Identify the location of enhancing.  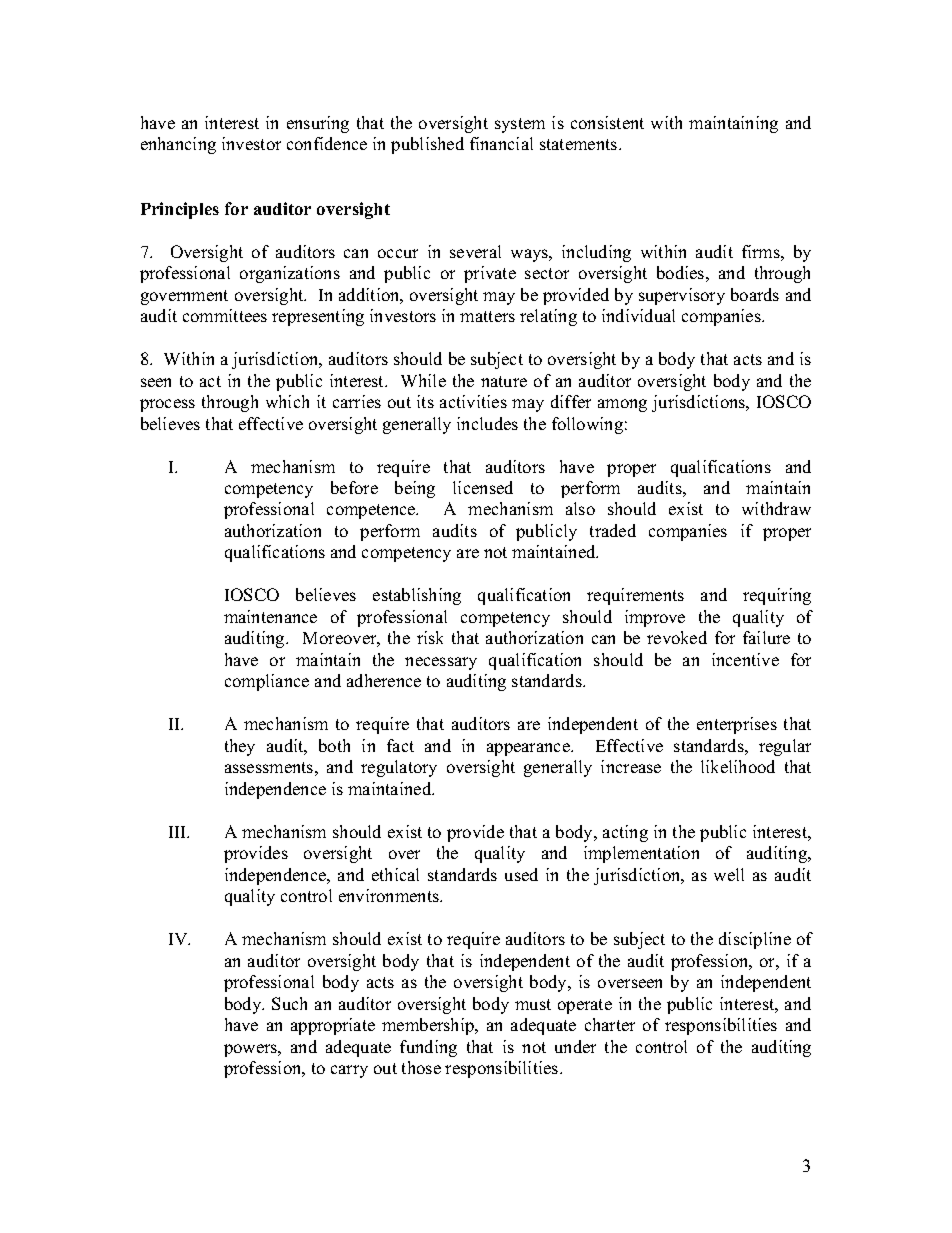
(178, 145).
